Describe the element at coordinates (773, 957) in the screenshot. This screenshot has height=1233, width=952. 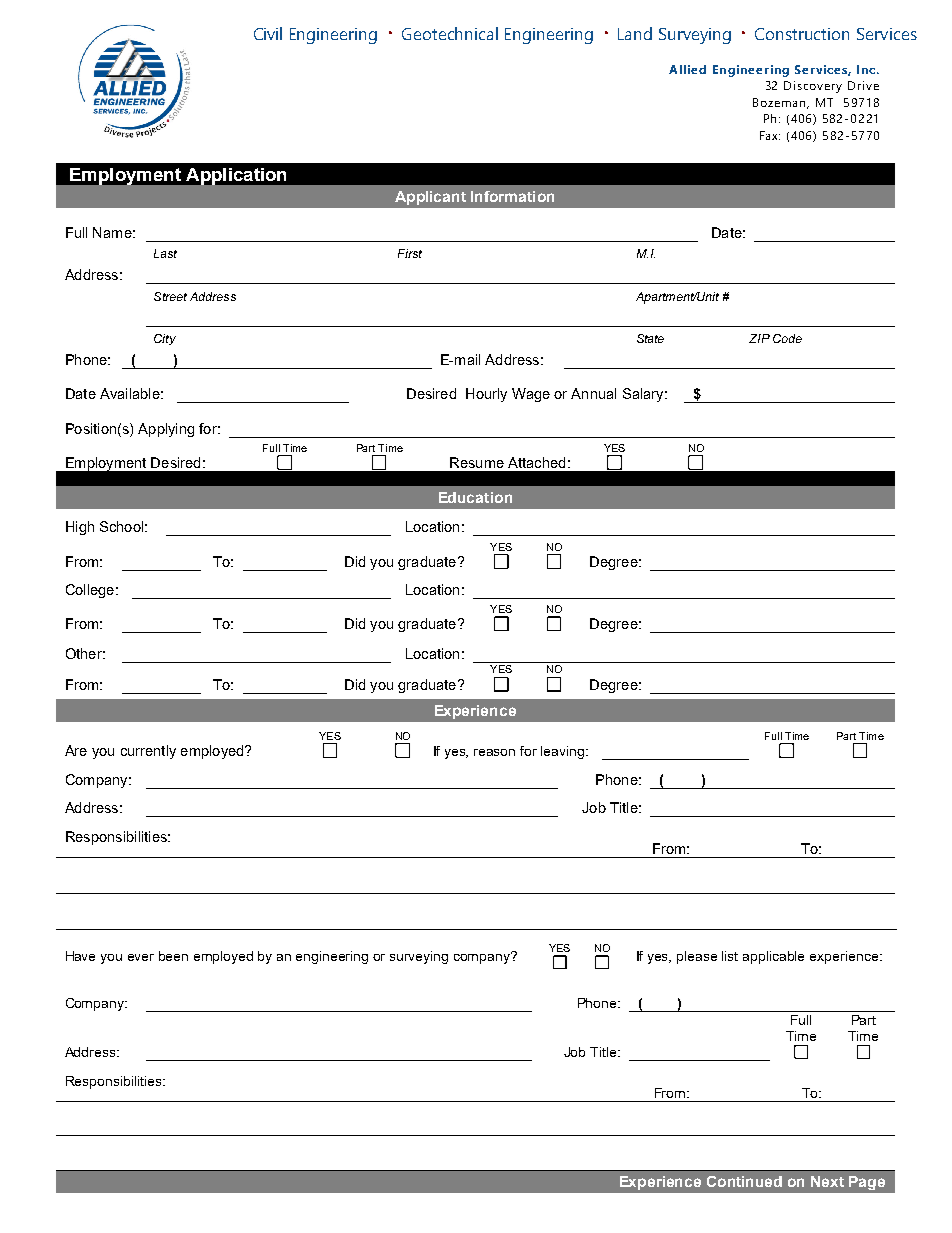
I see `applicable` at that location.
